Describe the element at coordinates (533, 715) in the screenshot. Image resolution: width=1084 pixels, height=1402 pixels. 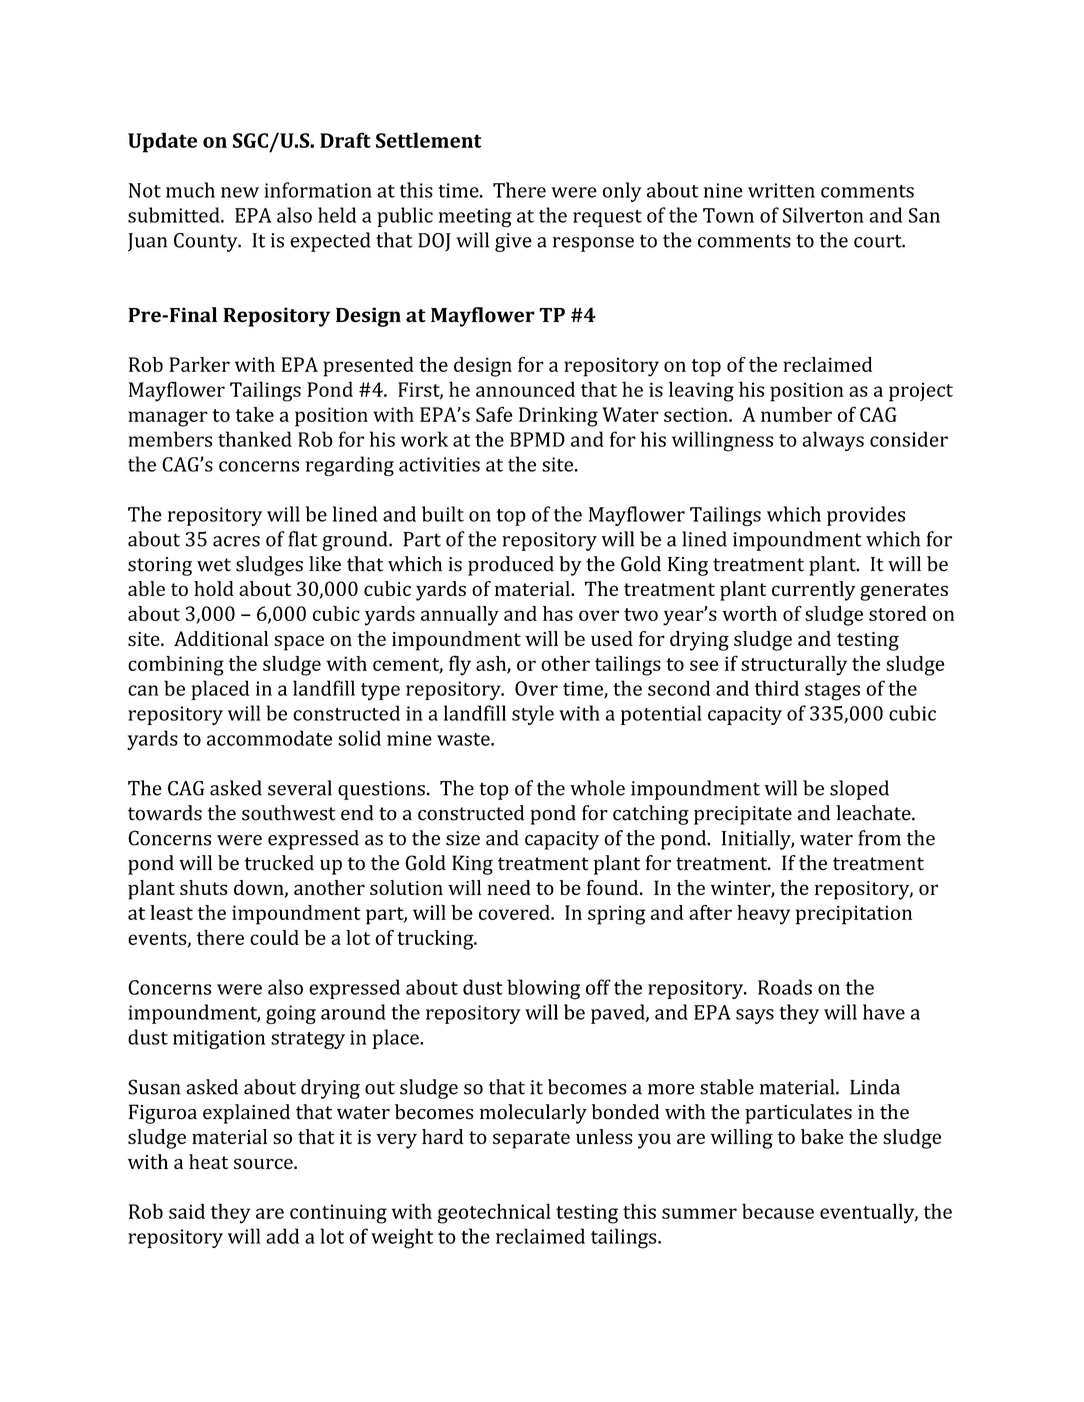
I see `style` at that location.
